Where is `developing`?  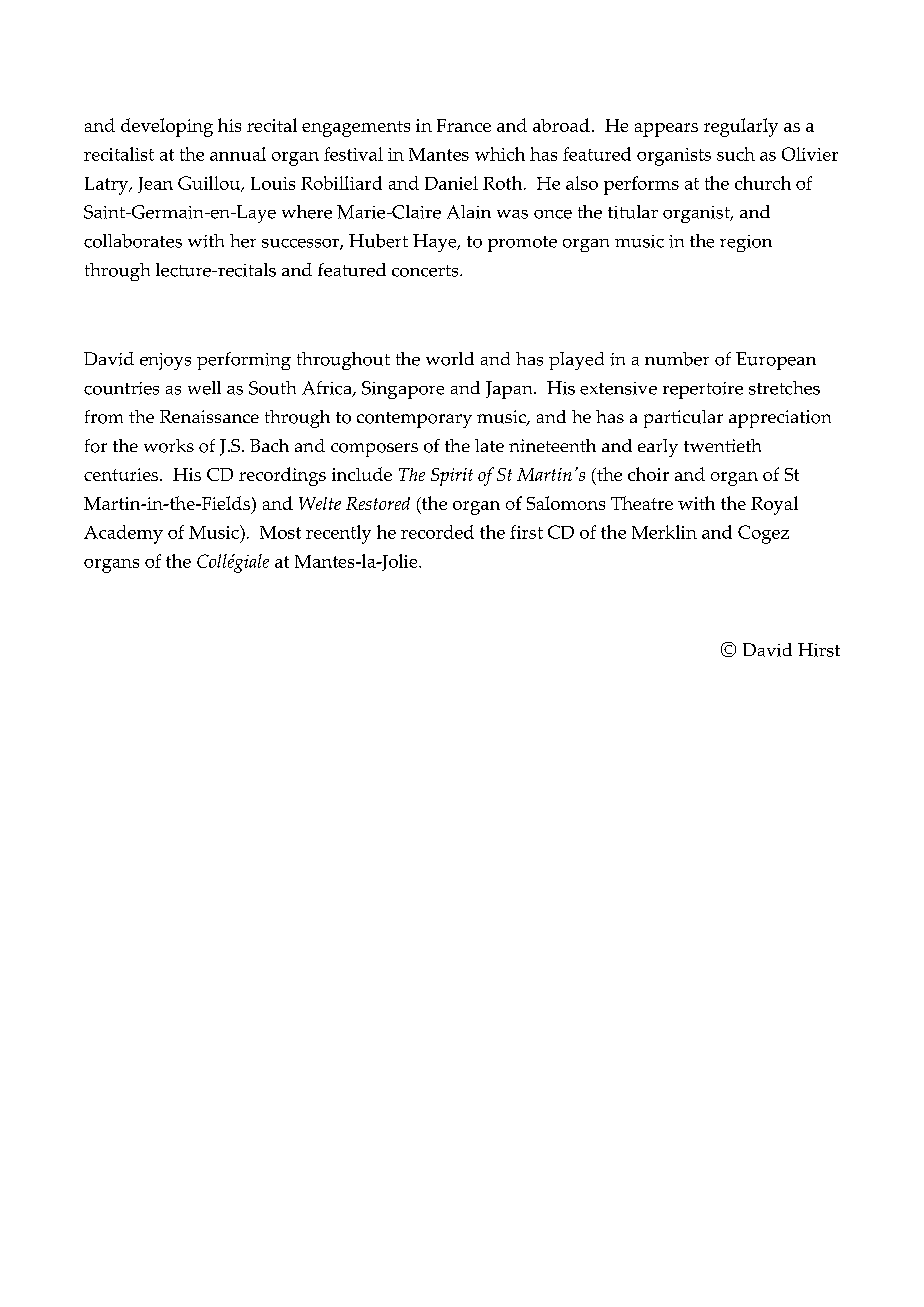 developing is located at coordinates (167, 127).
